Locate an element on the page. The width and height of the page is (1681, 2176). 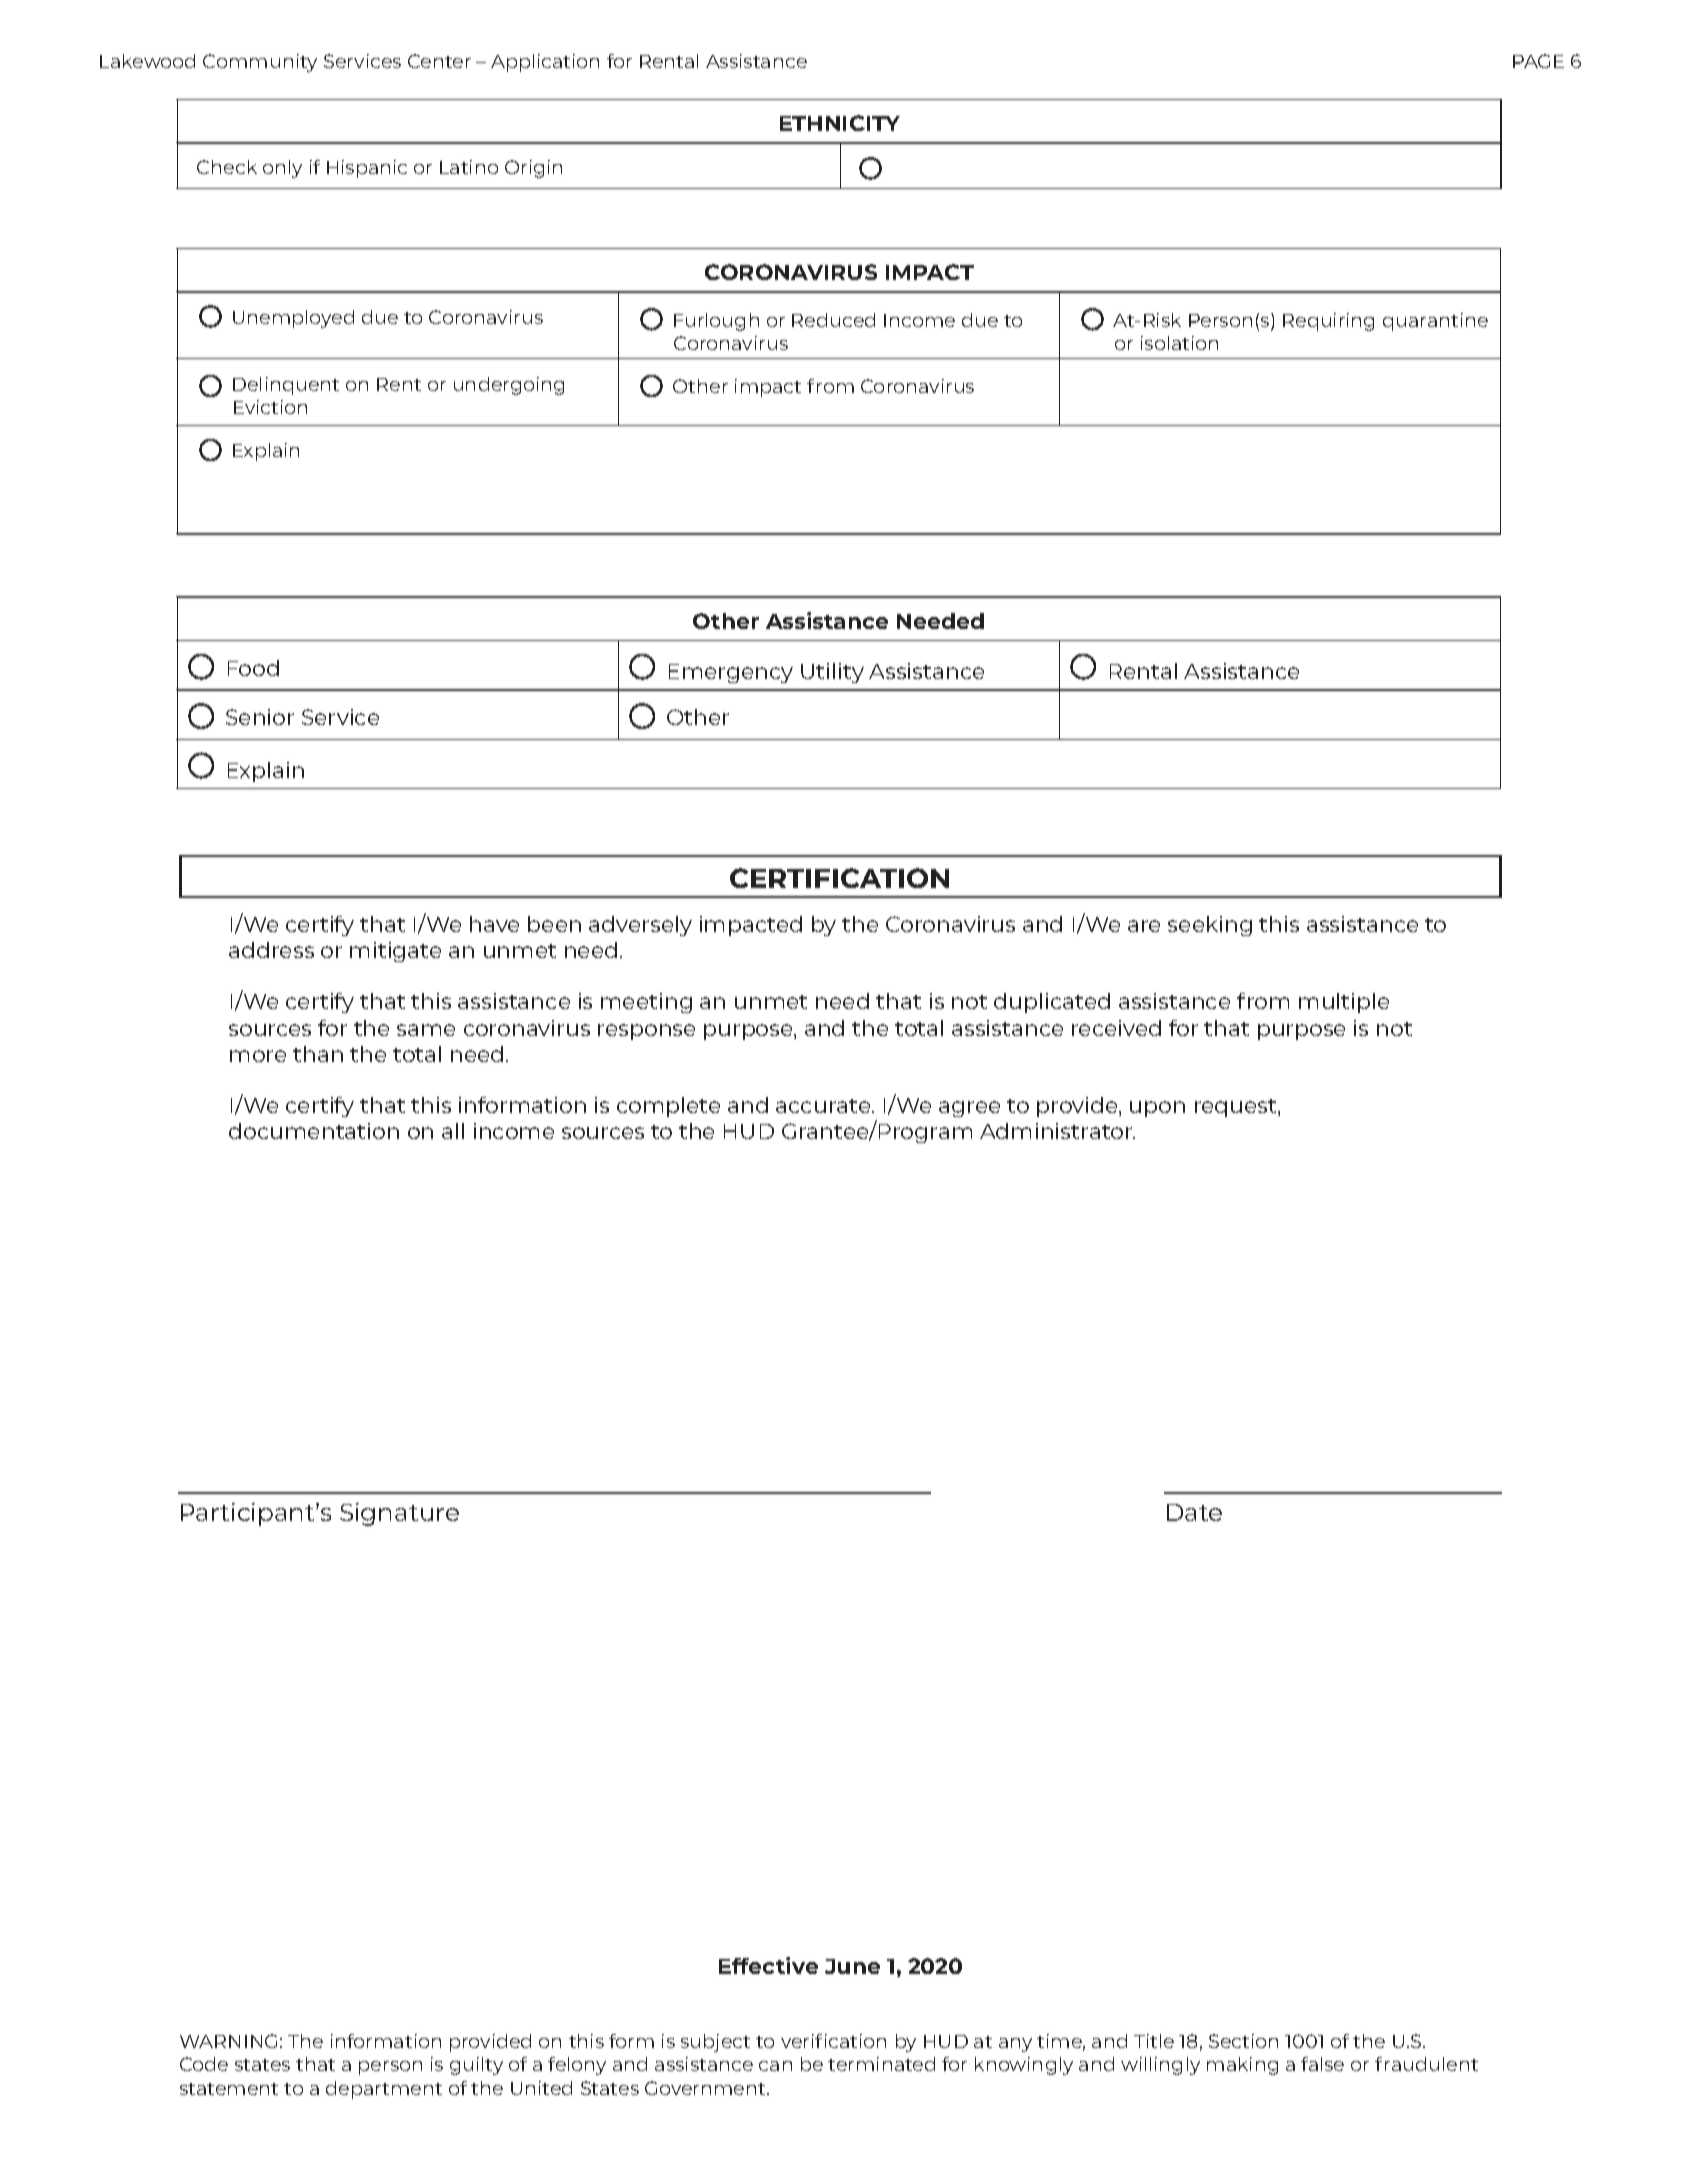
only is located at coordinates (282, 169).
